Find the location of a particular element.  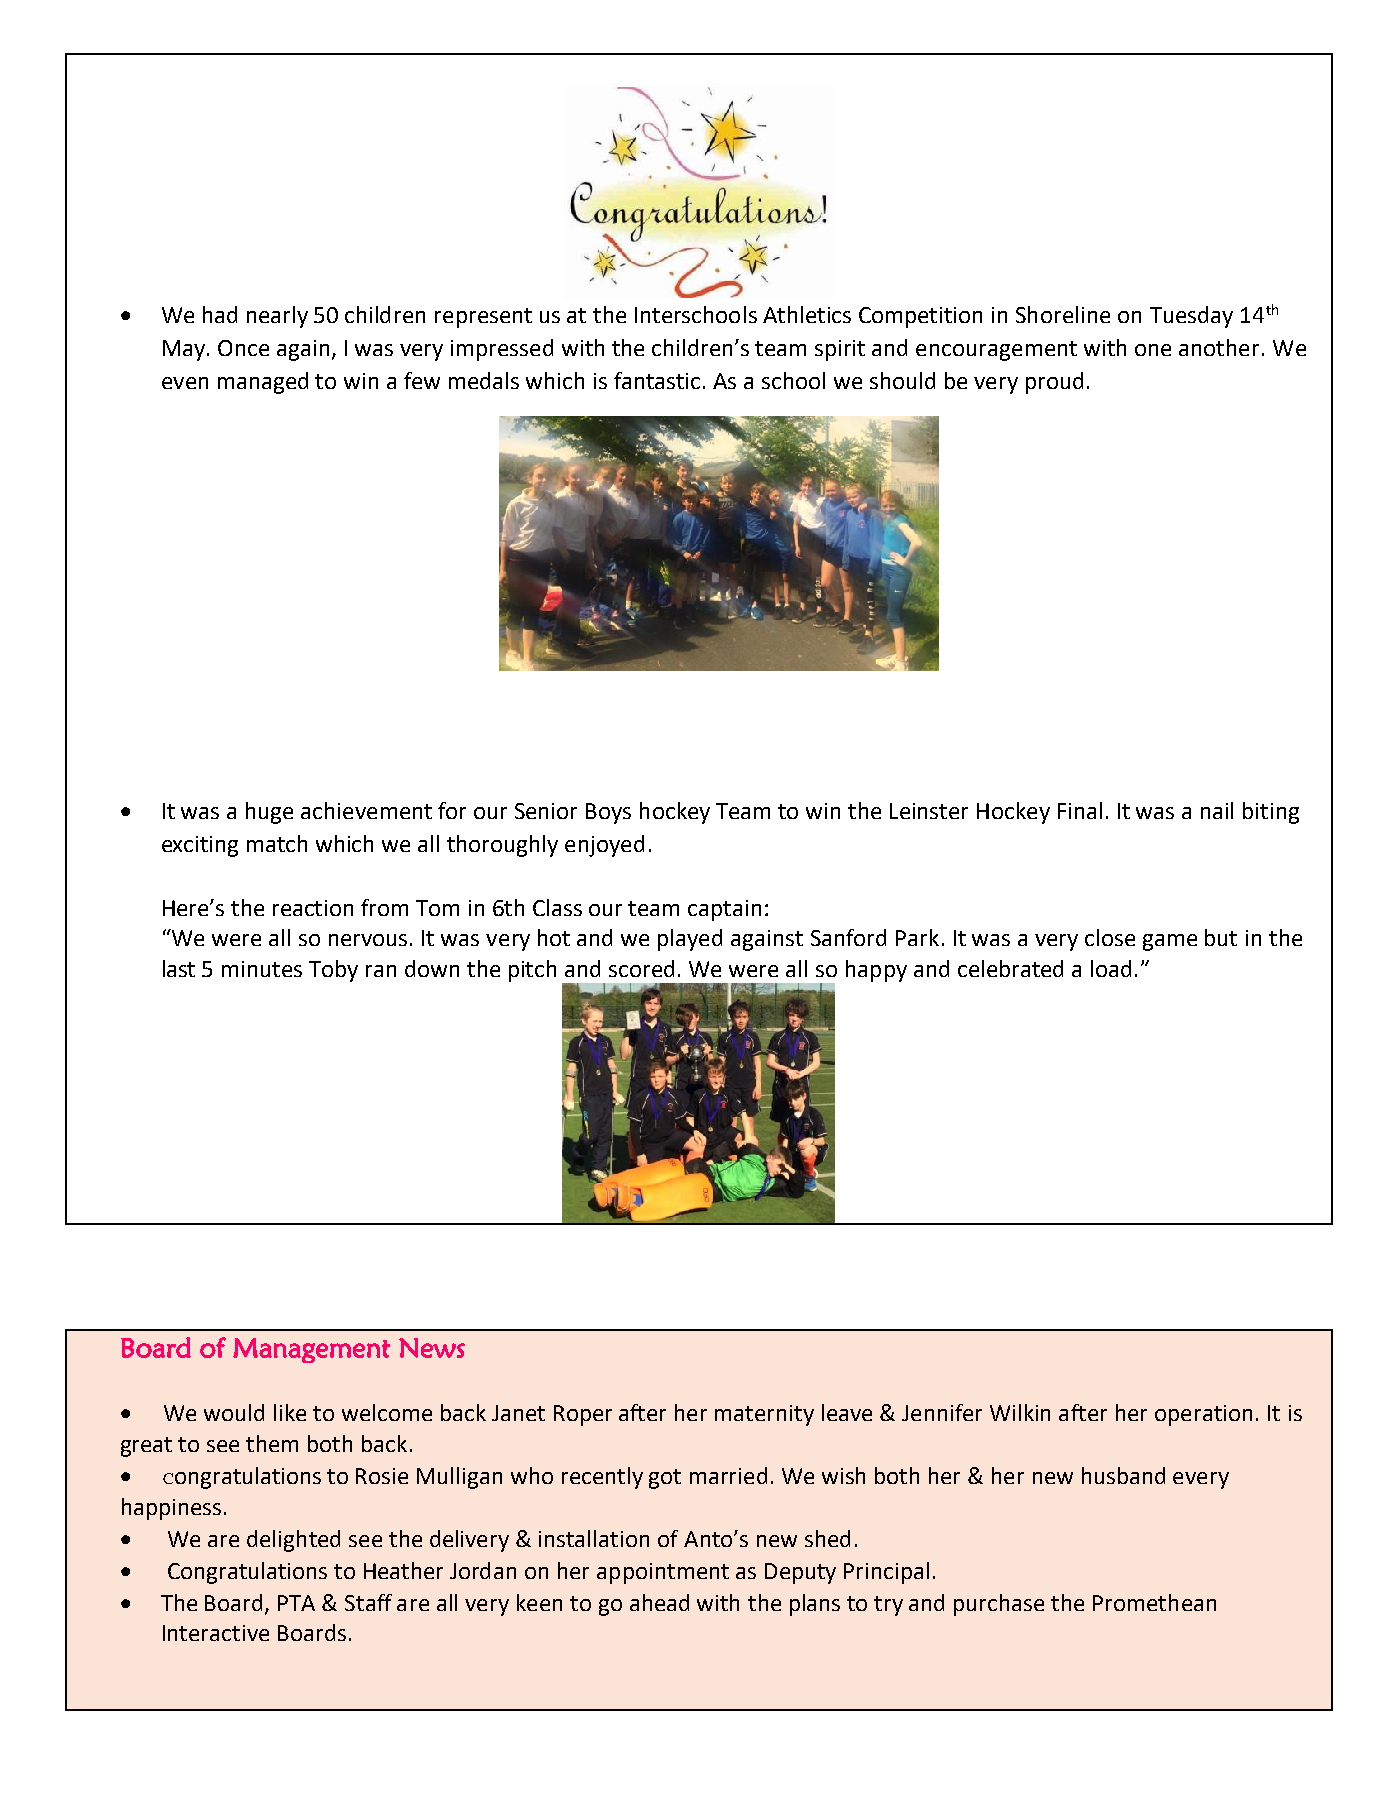

ahead is located at coordinates (659, 1602).
